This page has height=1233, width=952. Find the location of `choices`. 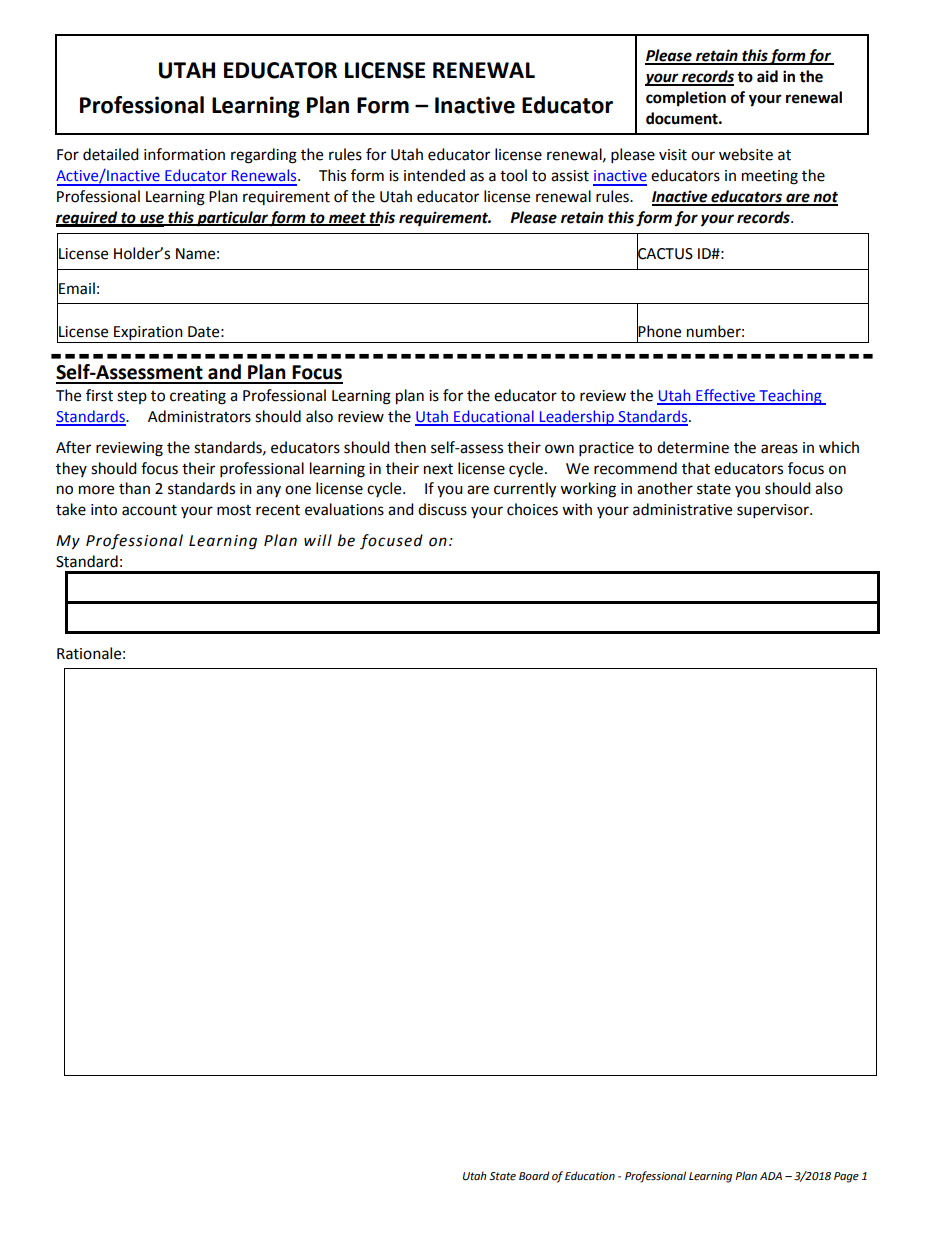

choices is located at coordinates (532, 509).
